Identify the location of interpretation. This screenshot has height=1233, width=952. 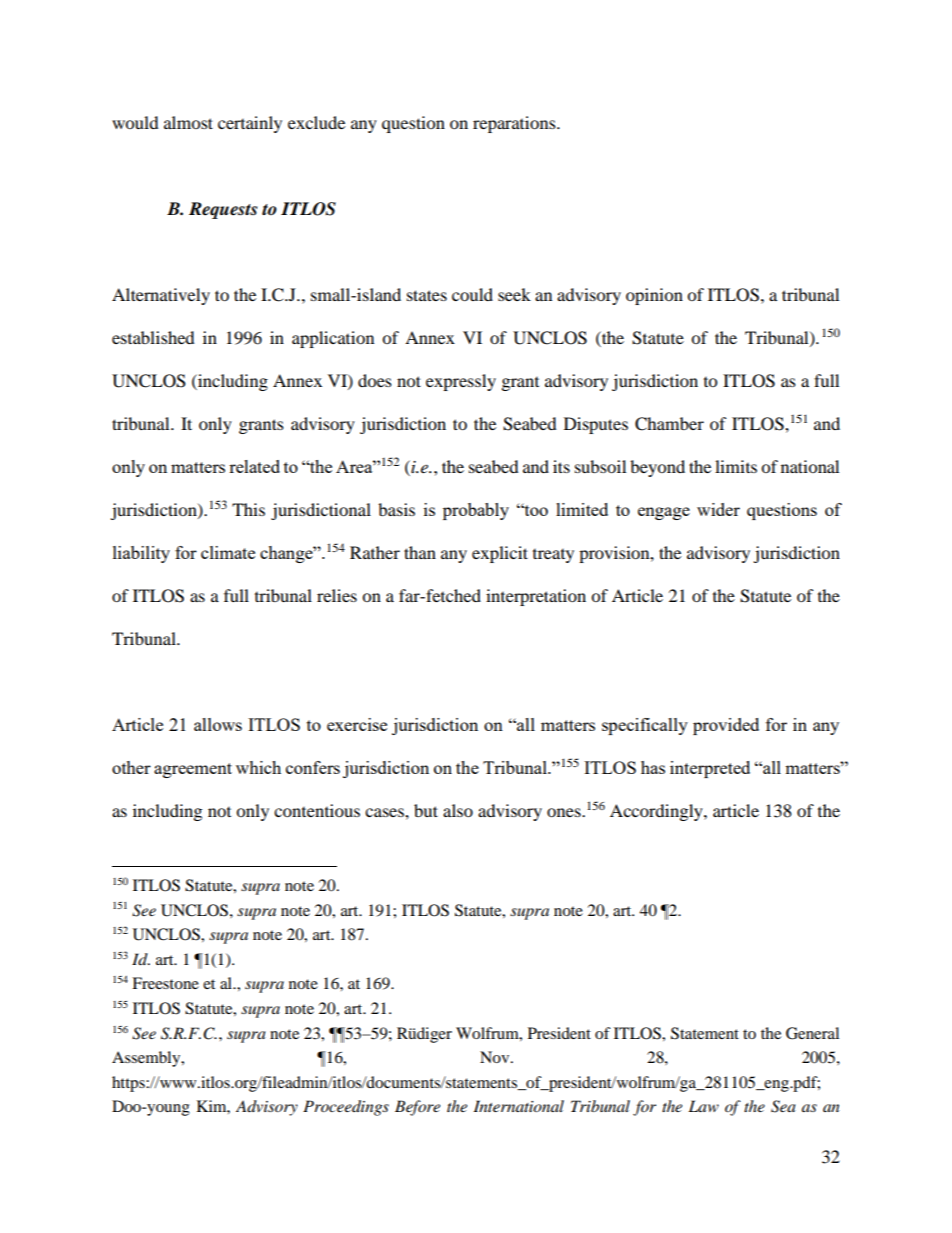
(536, 597).
